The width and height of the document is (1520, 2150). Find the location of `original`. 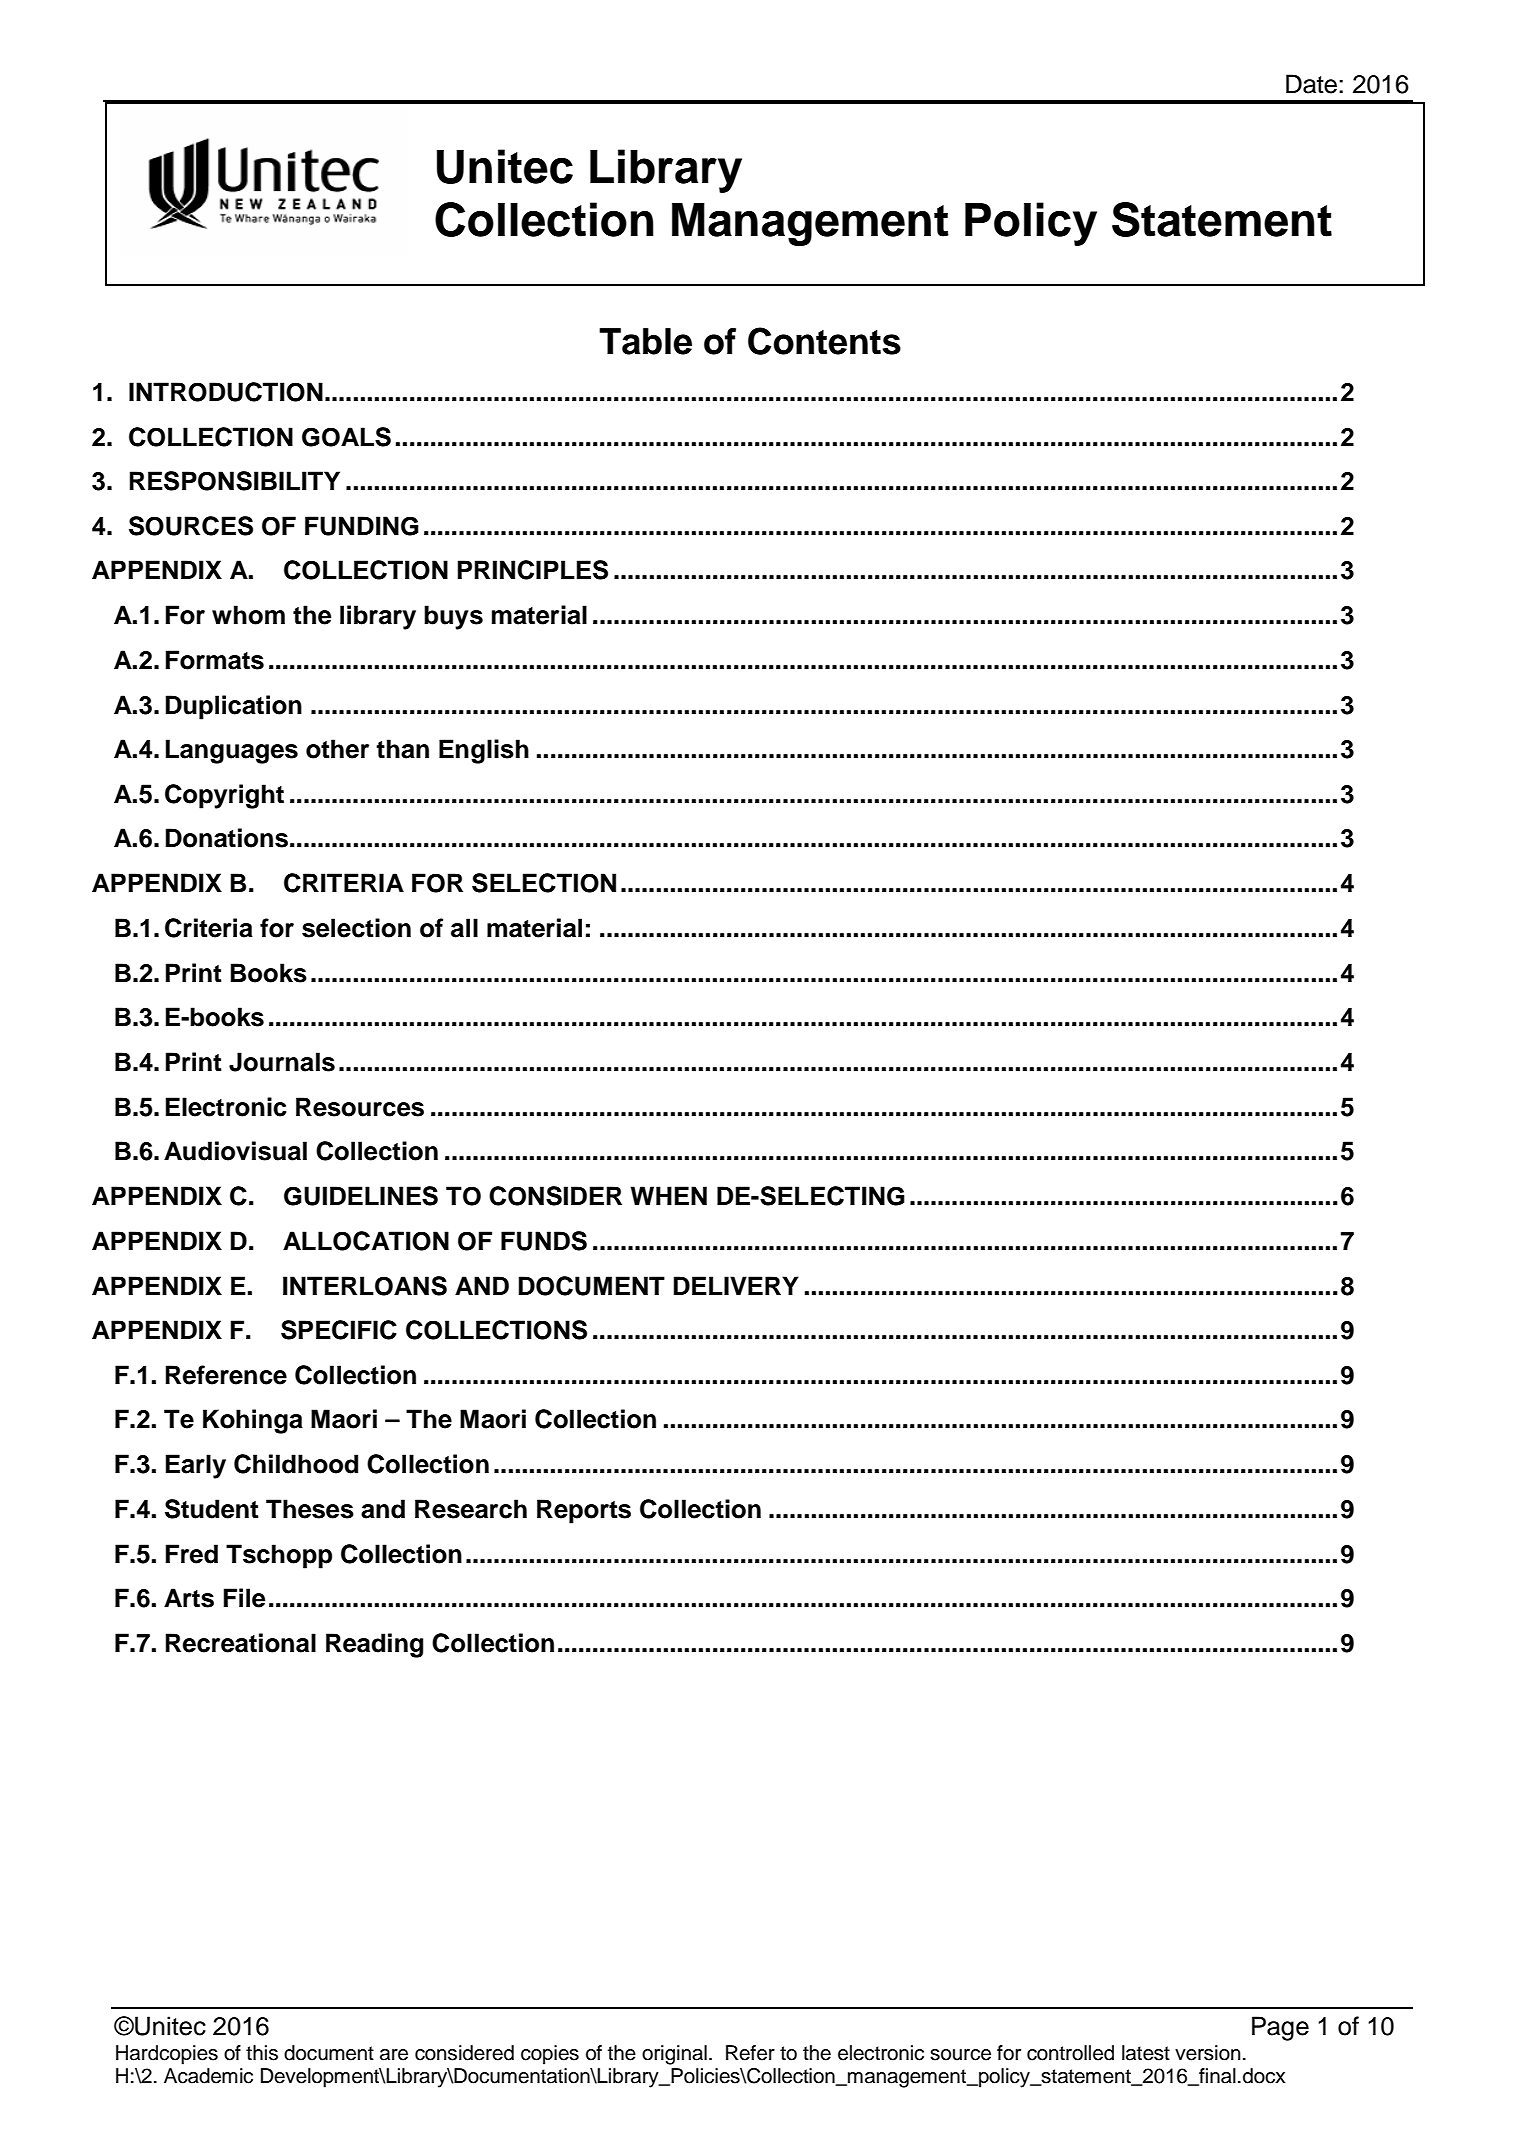

original is located at coordinates (674, 2055).
